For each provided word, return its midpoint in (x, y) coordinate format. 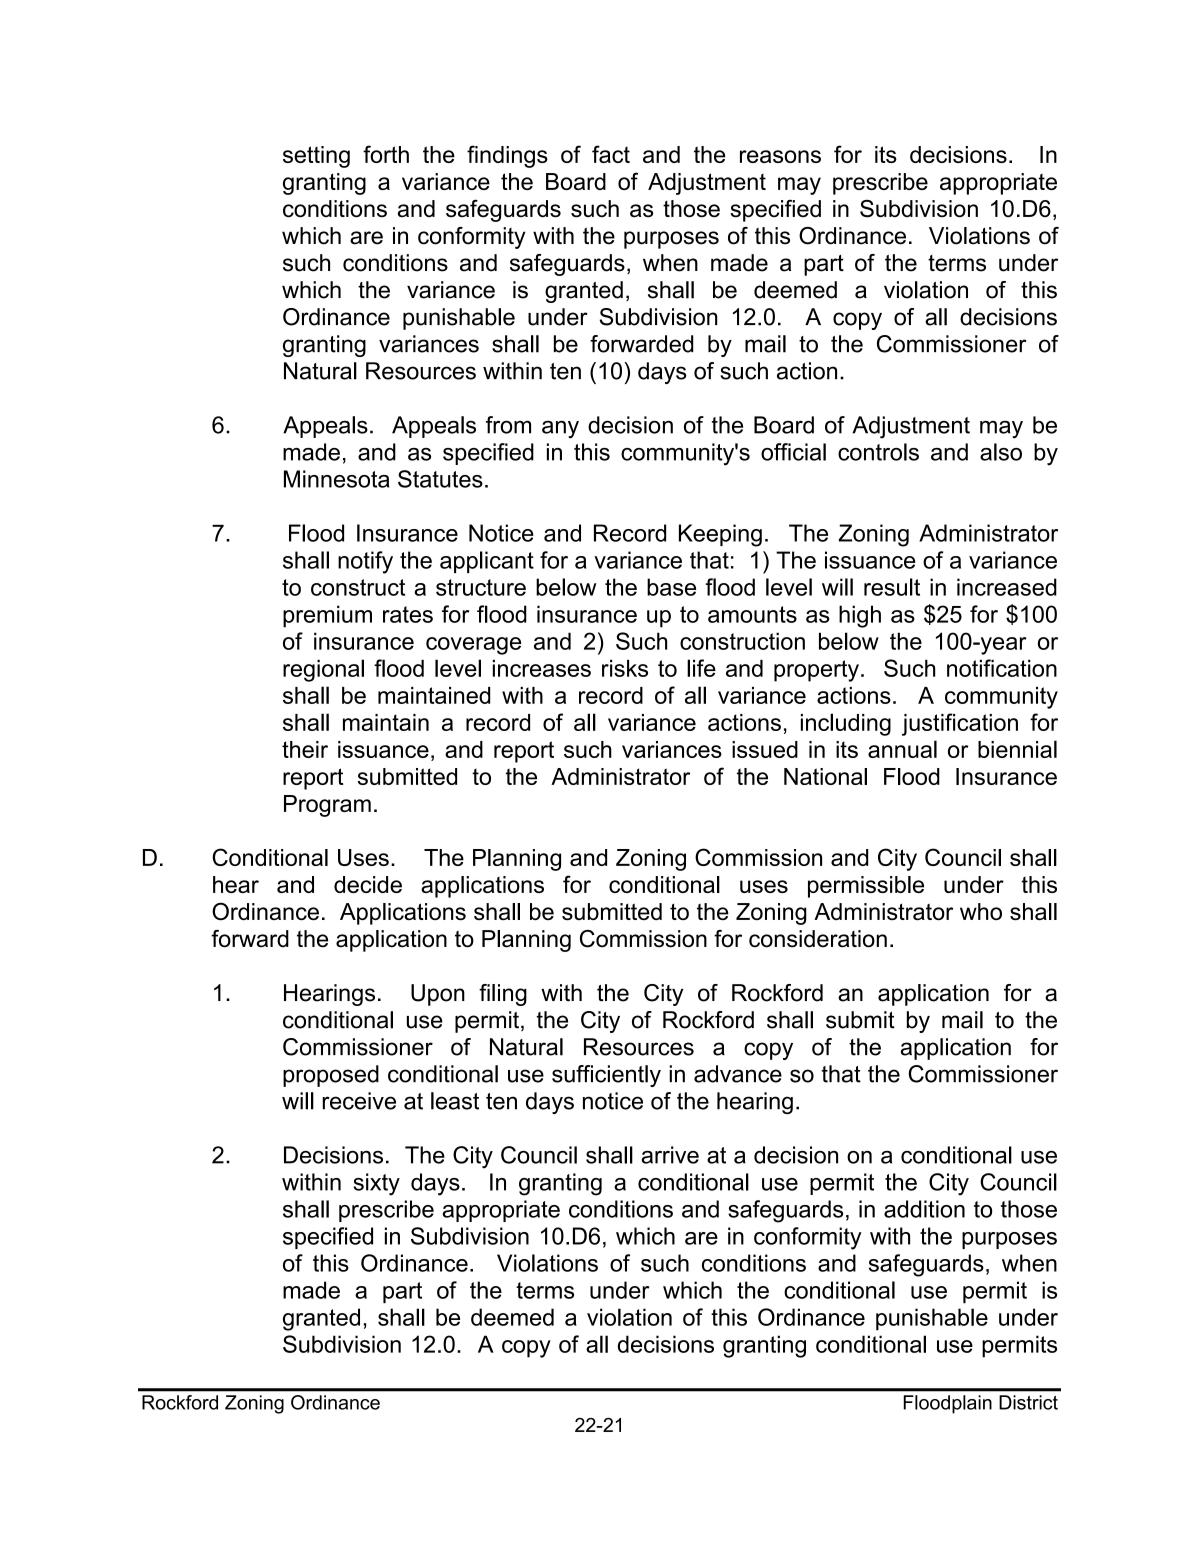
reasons (780, 156)
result (892, 587)
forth (386, 154)
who (981, 911)
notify (365, 562)
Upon (438, 995)
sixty (376, 1184)
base (671, 587)
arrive (670, 1155)
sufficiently (606, 1076)
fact (611, 154)
